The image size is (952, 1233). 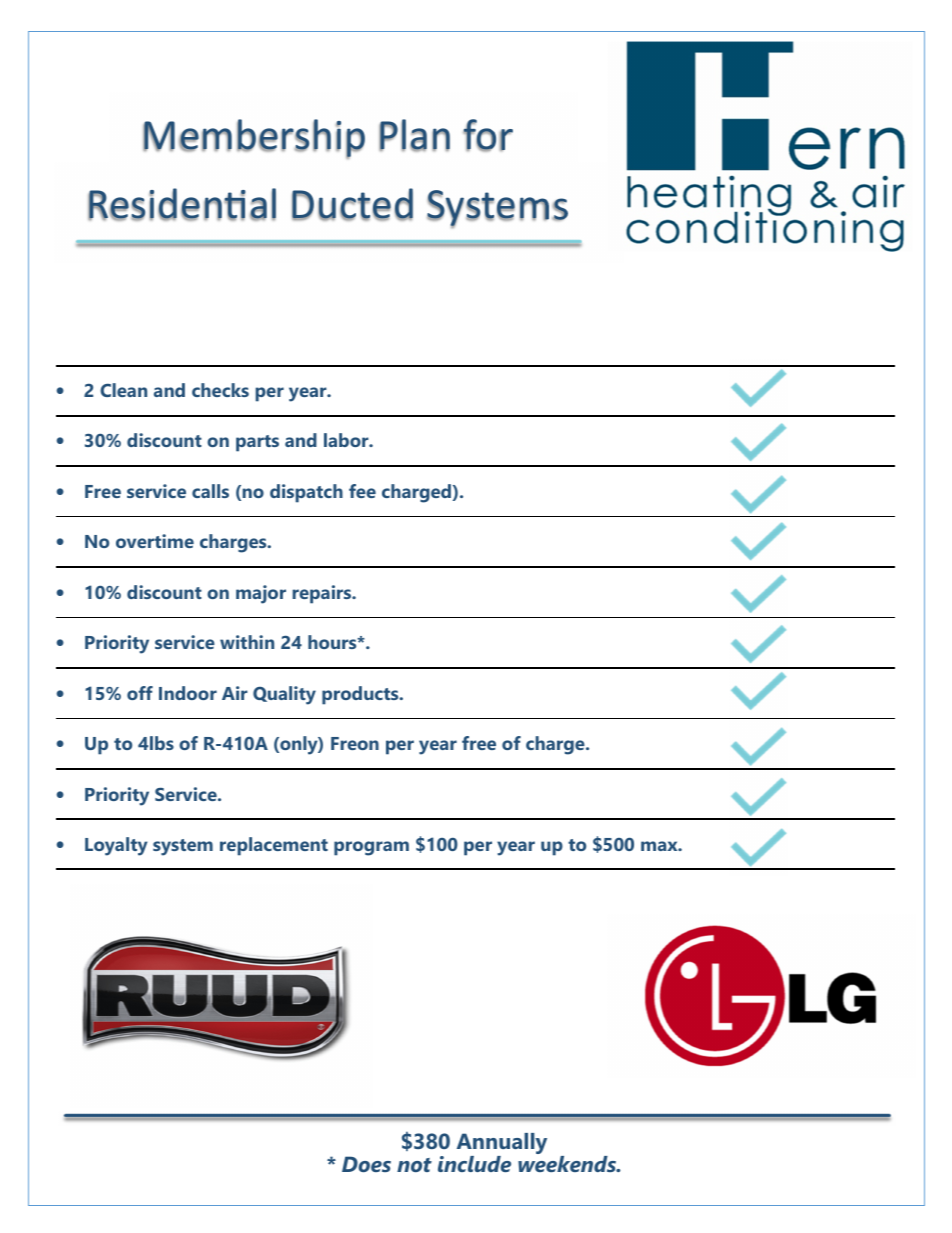 I want to click on Loyalty, so click(x=116, y=846).
